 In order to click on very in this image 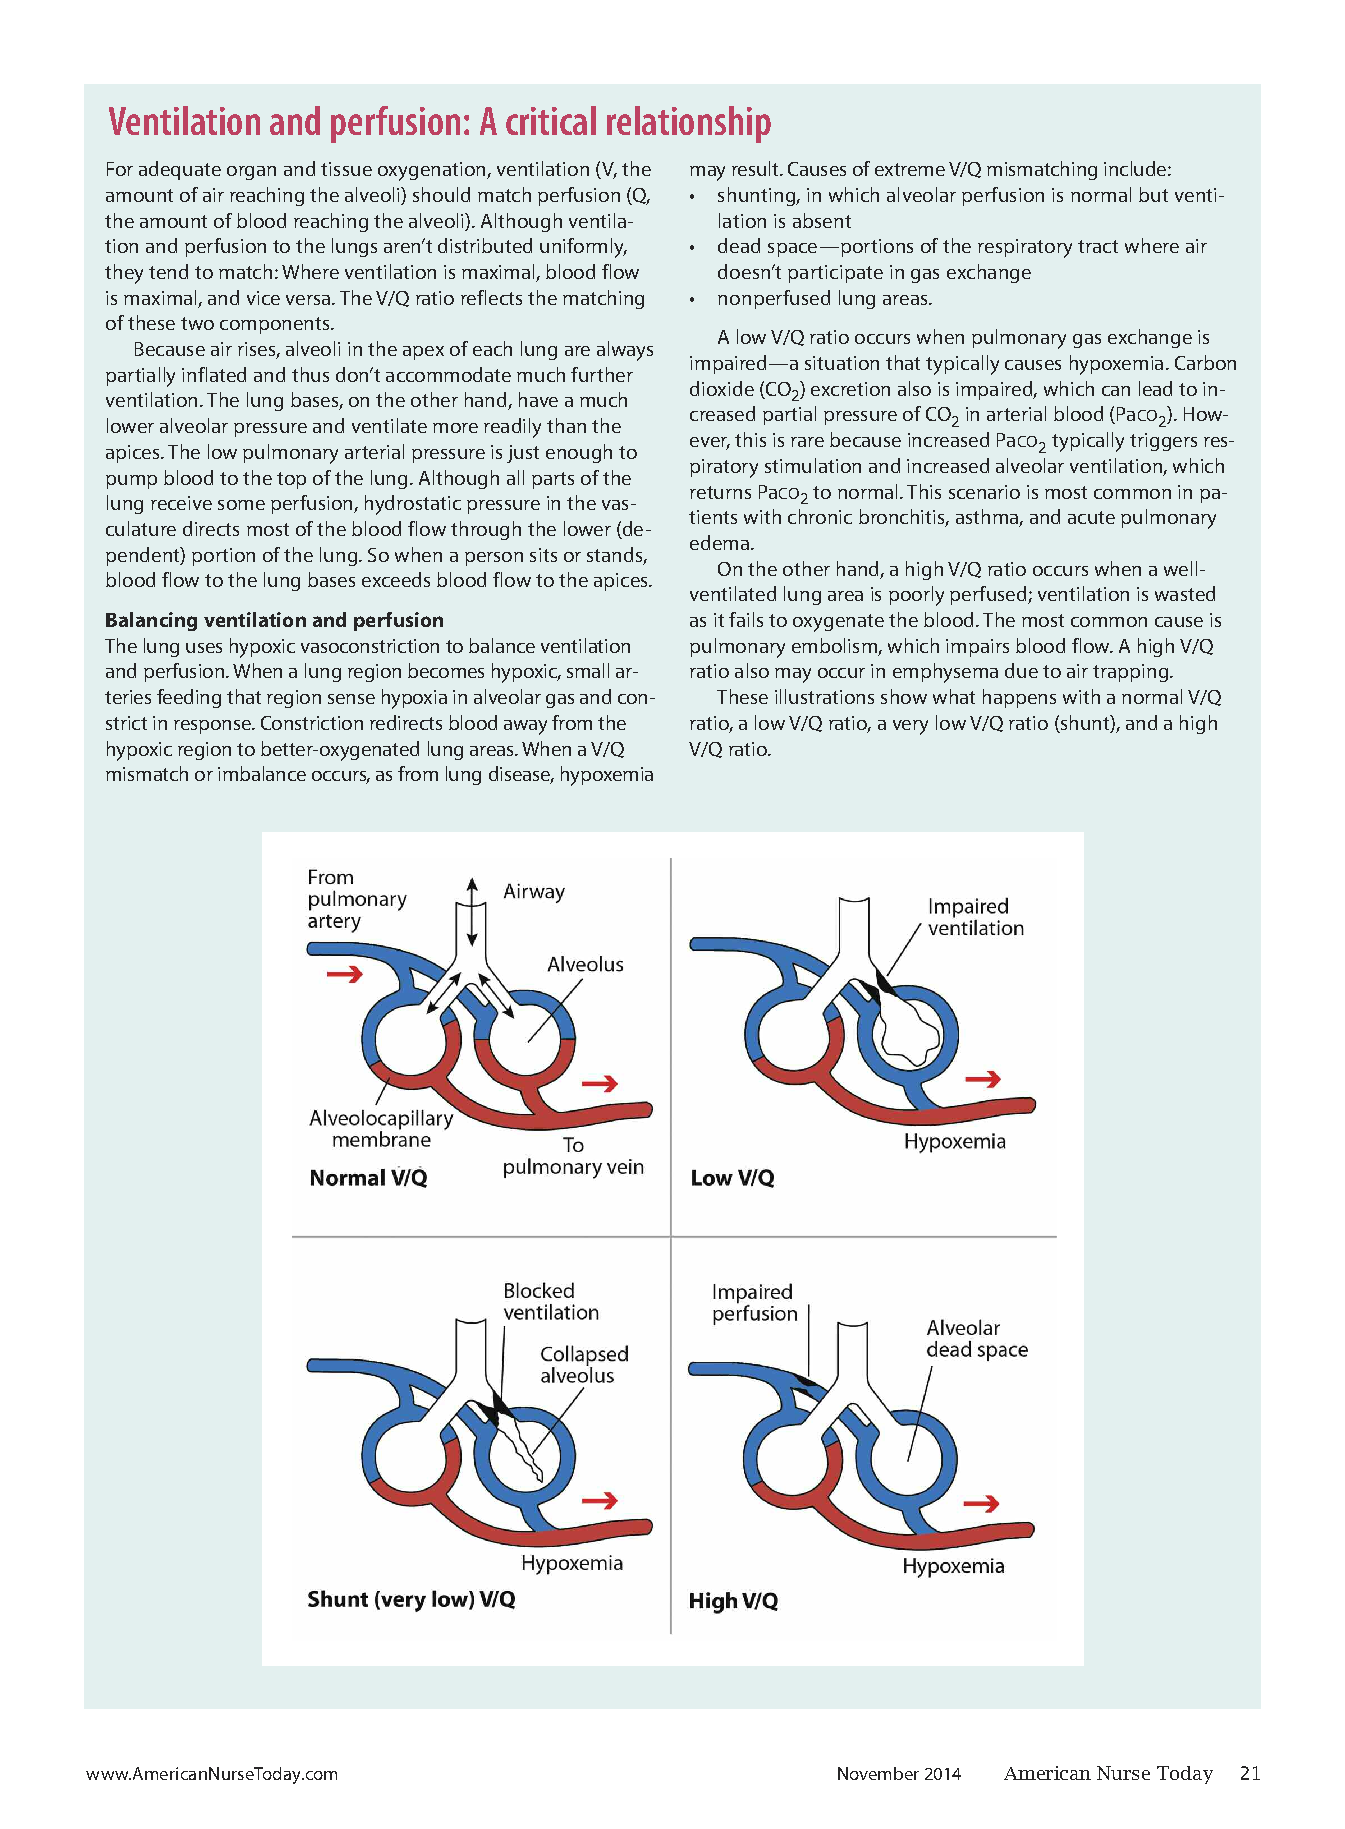, I will do `click(910, 727)`.
